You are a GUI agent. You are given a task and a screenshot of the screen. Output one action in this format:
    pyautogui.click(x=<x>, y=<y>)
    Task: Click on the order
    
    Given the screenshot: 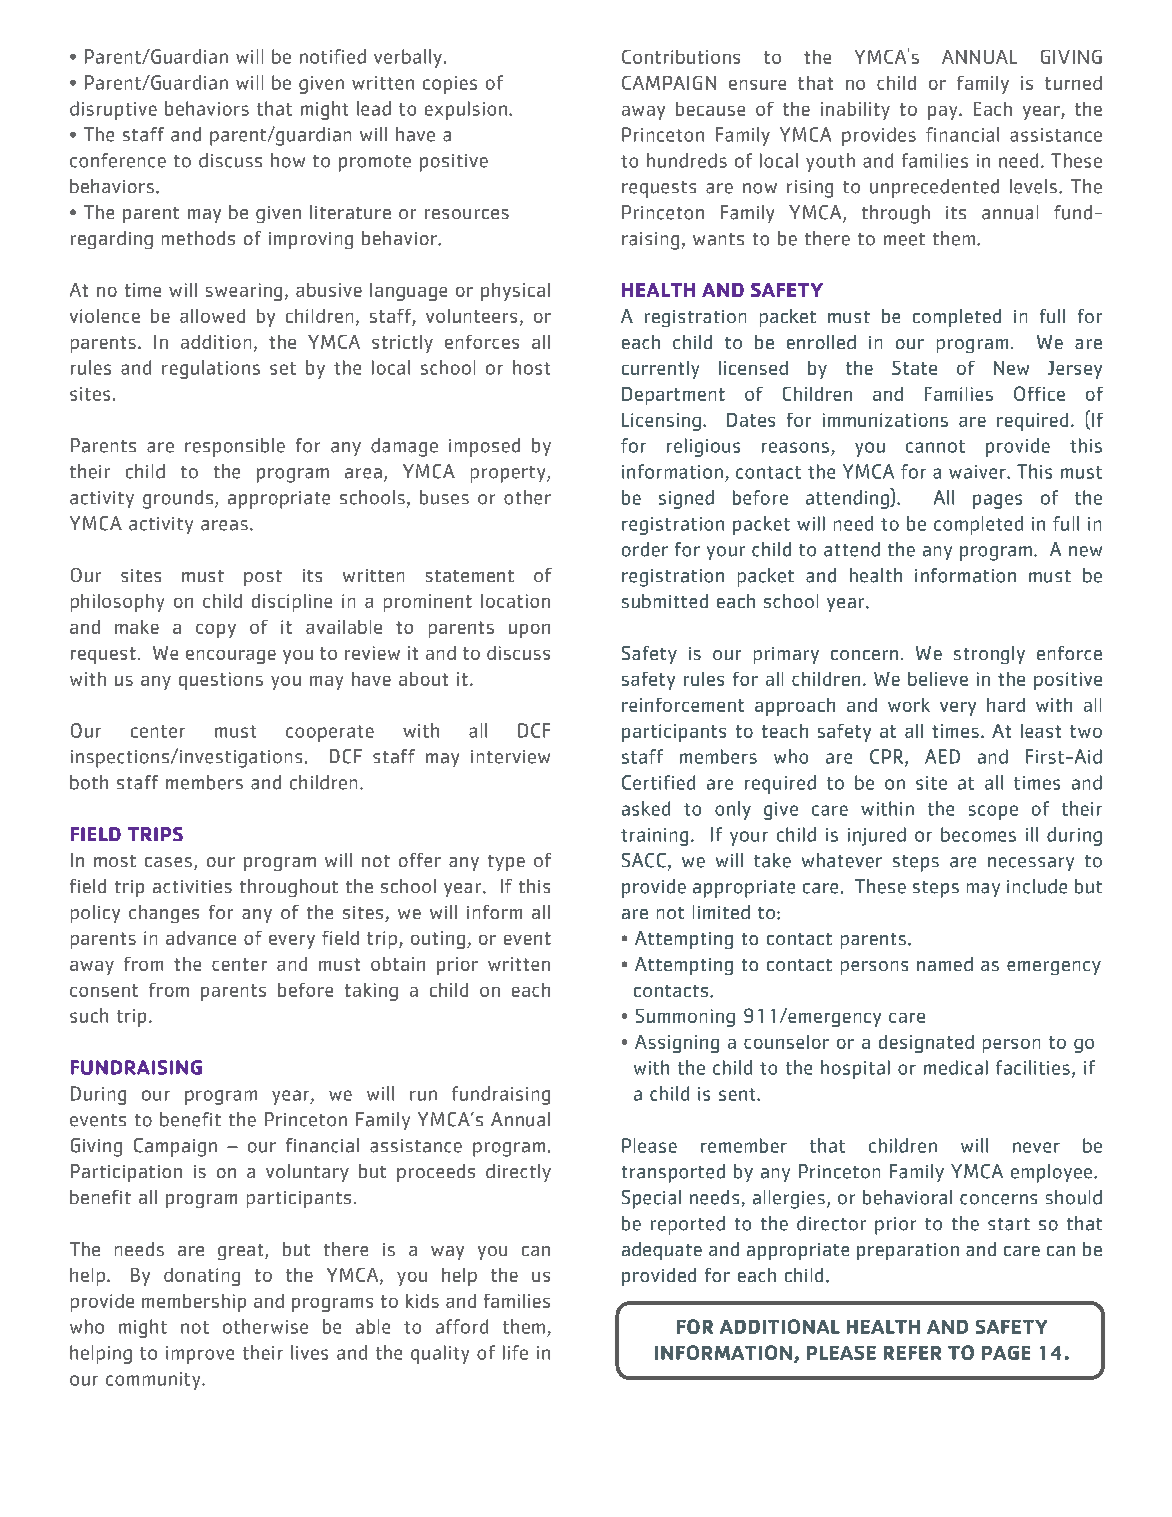 What is the action you would take?
    pyautogui.click(x=645, y=549)
